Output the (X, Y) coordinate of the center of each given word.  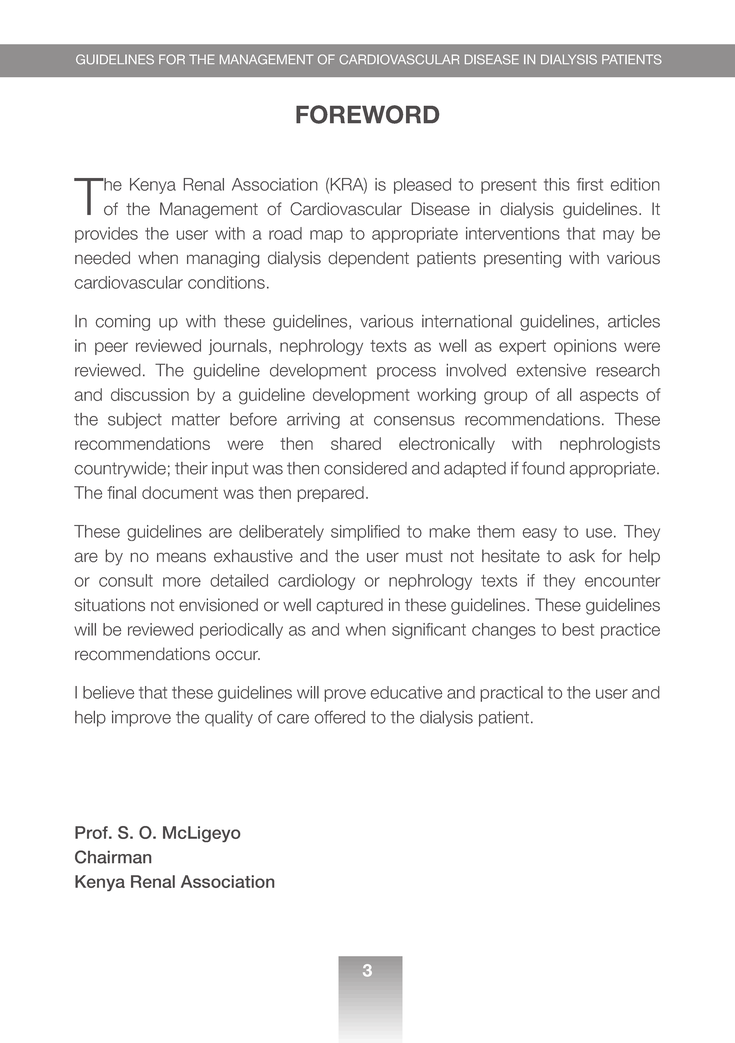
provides (106, 235)
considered (365, 468)
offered (339, 717)
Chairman (113, 857)
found (543, 468)
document (180, 492)
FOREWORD (367, 114)
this (557, 184)
